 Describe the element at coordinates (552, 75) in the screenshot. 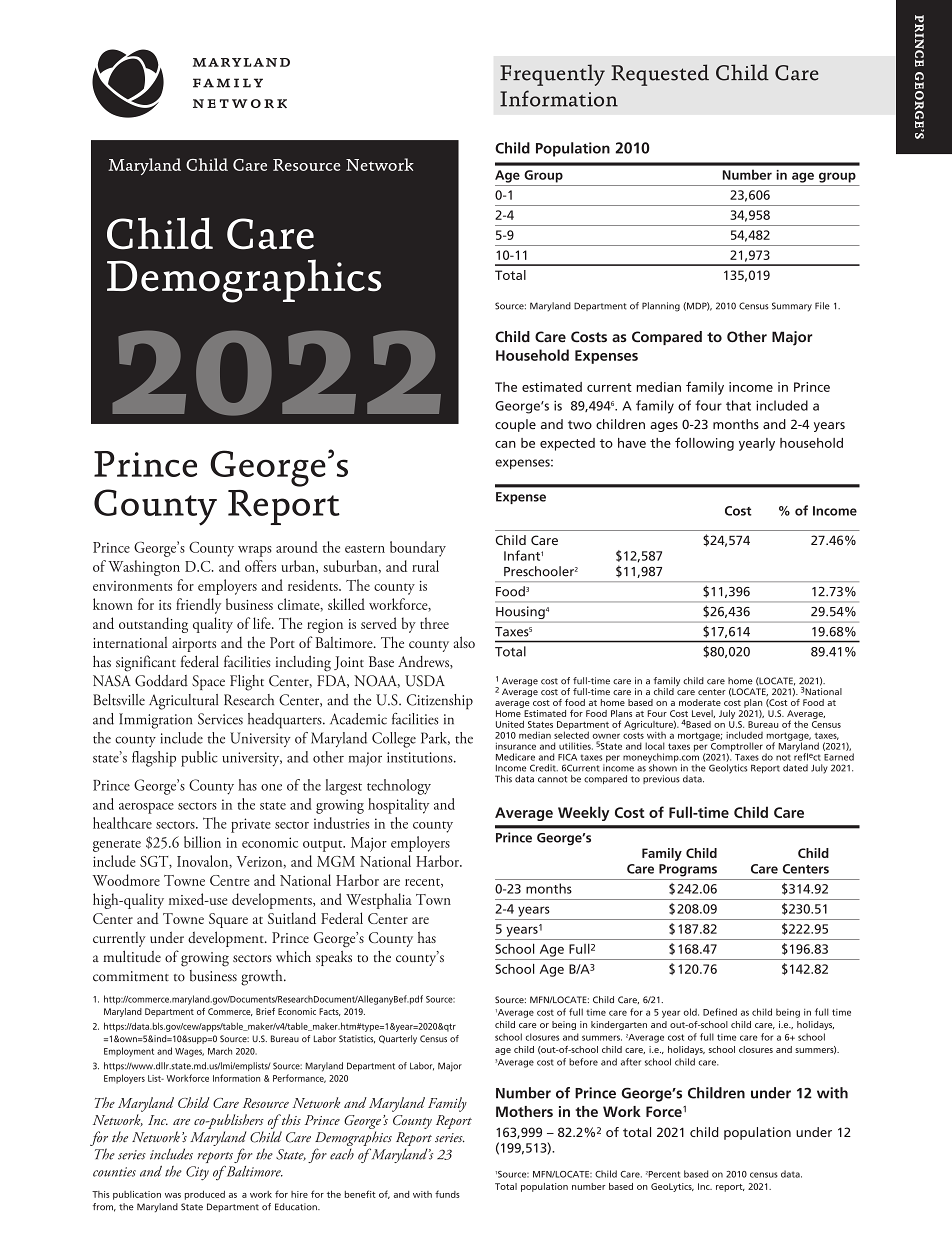

I see `Frequently` at that location.
